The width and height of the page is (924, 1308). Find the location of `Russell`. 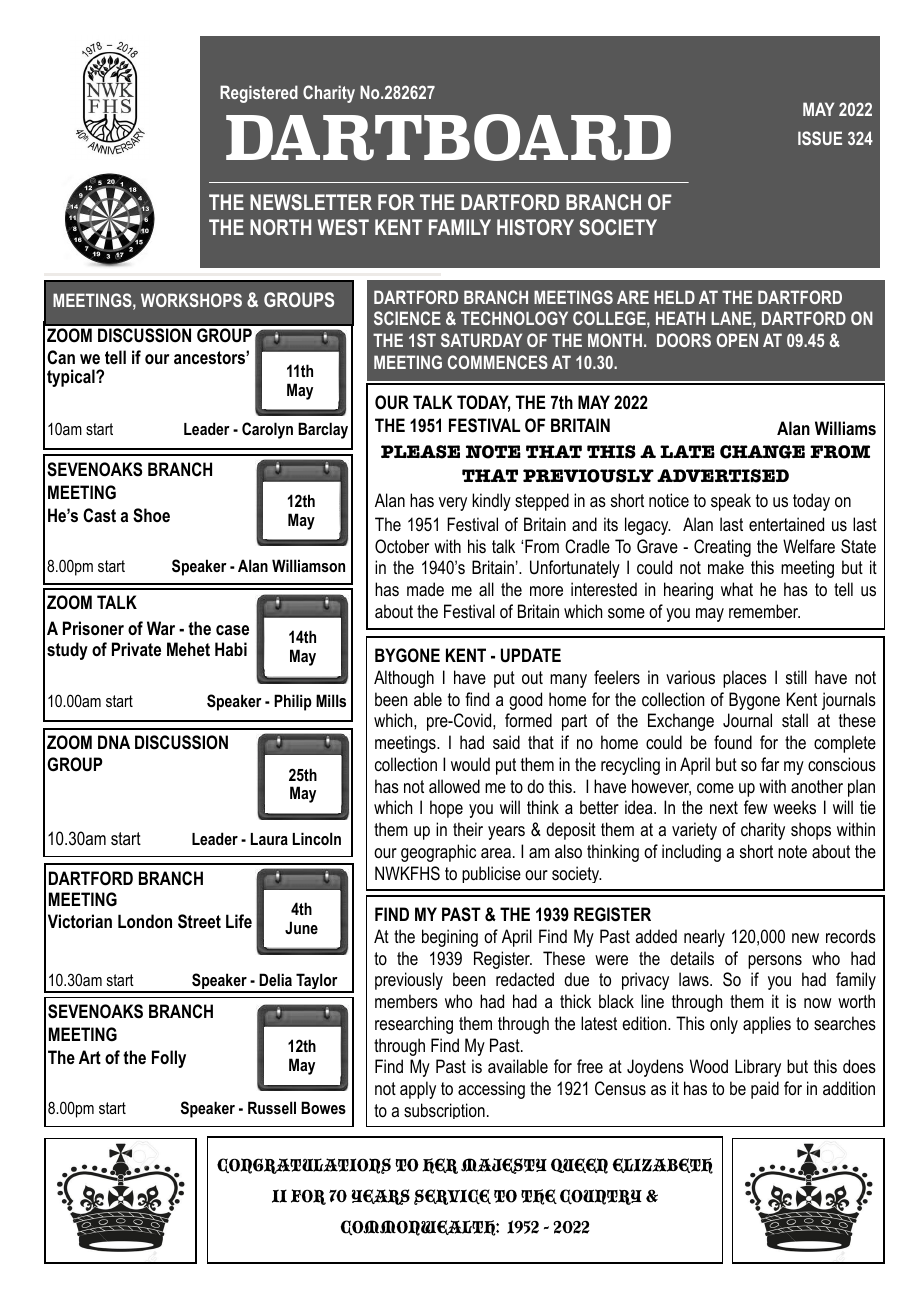

Russell is located at coordinates (272, 1107).
